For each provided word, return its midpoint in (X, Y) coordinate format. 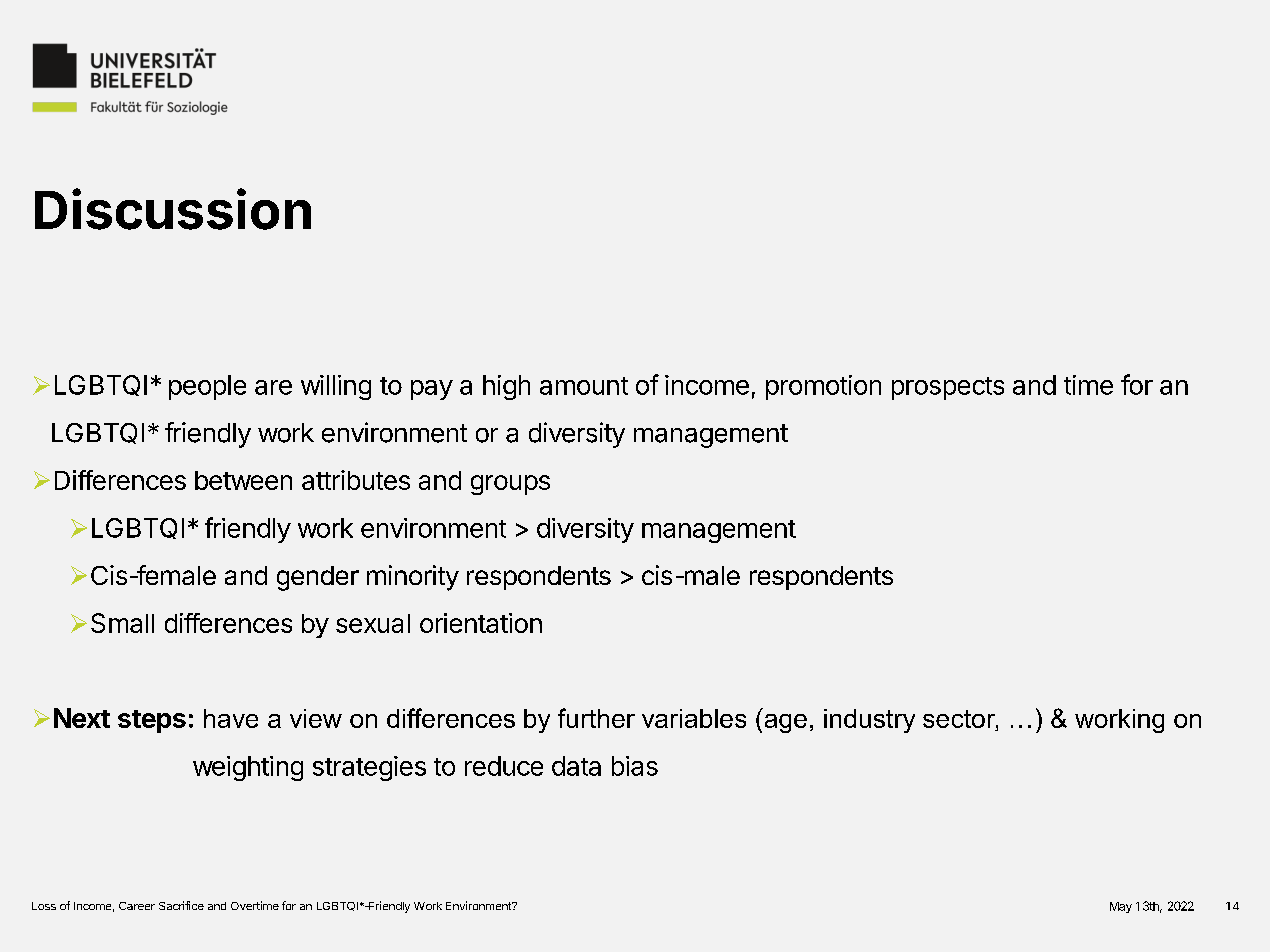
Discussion (173, 209)
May (1121, 907)
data (576, 766)
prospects (948, 388)
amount (584, 386)
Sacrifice (181, 905)
